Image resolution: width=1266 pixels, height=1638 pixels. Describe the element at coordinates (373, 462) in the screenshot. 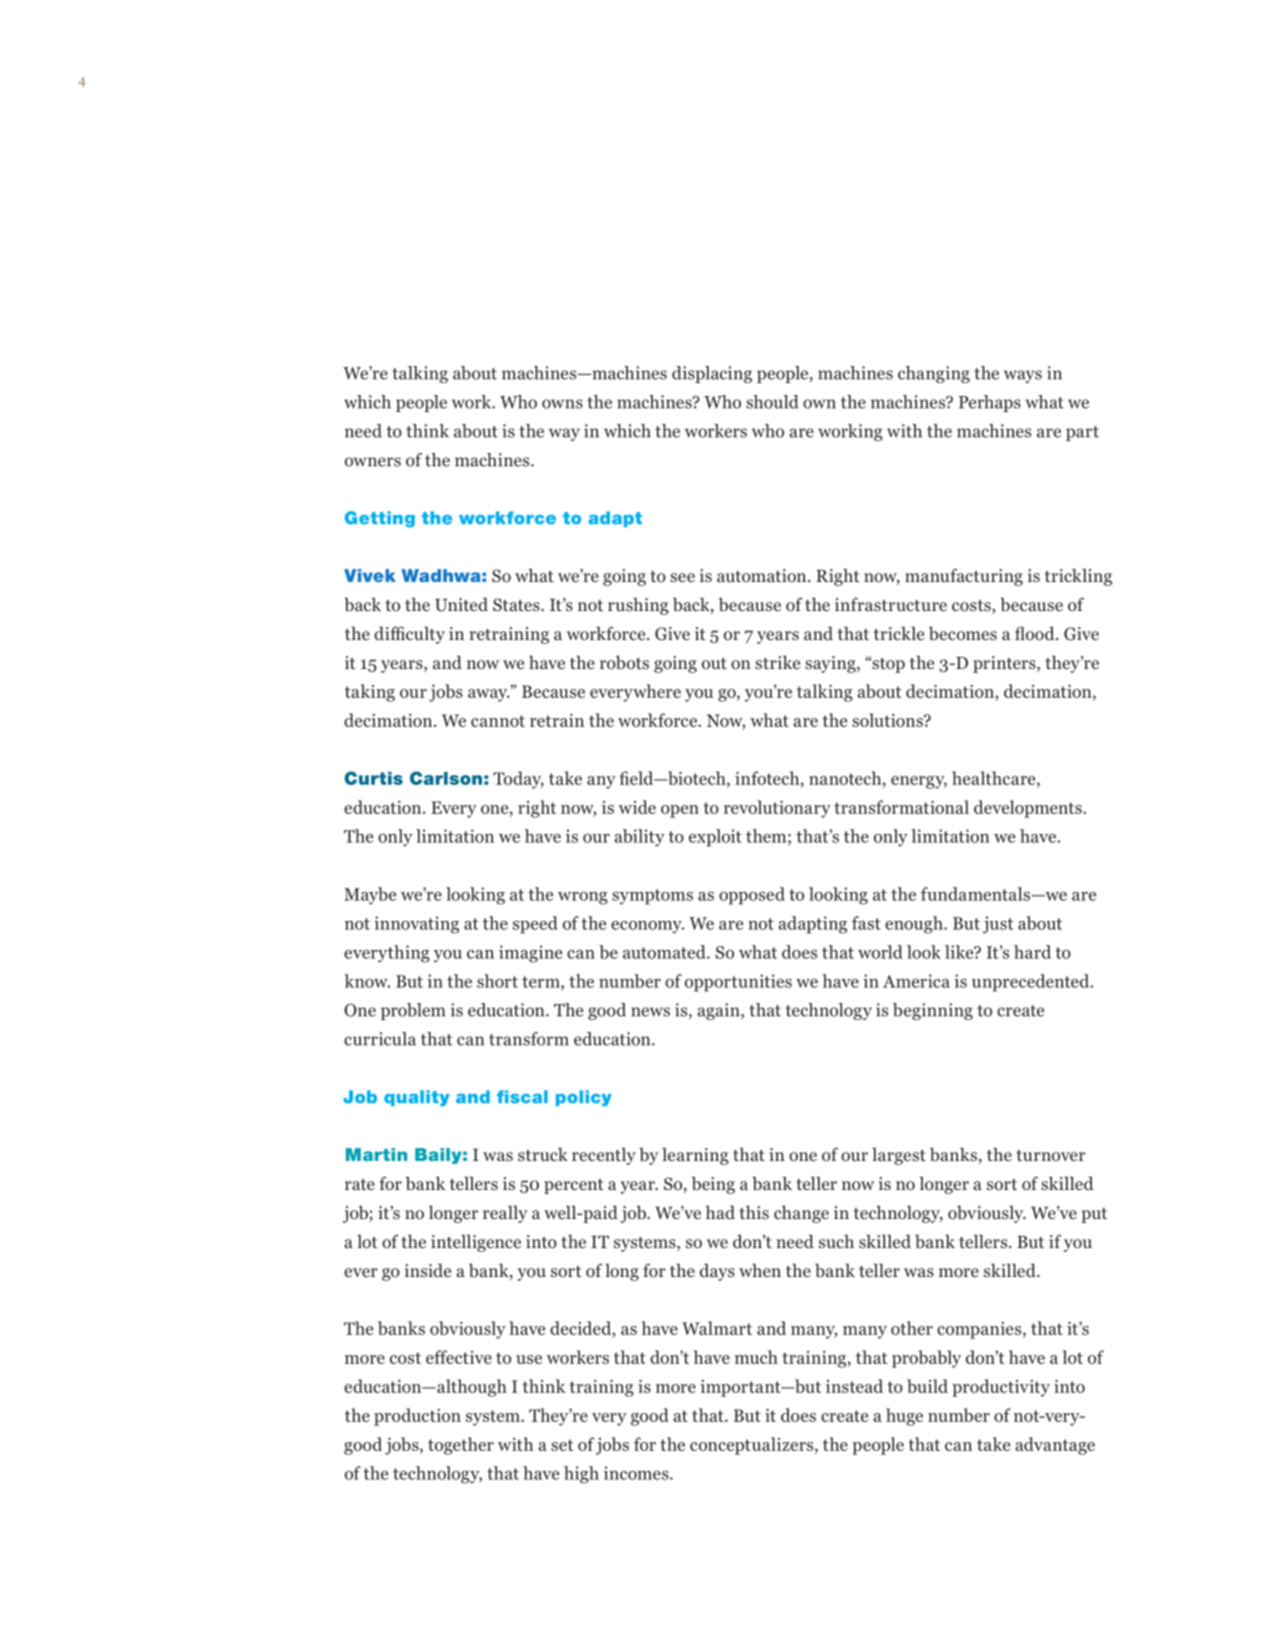

I see `owners` at that location.
